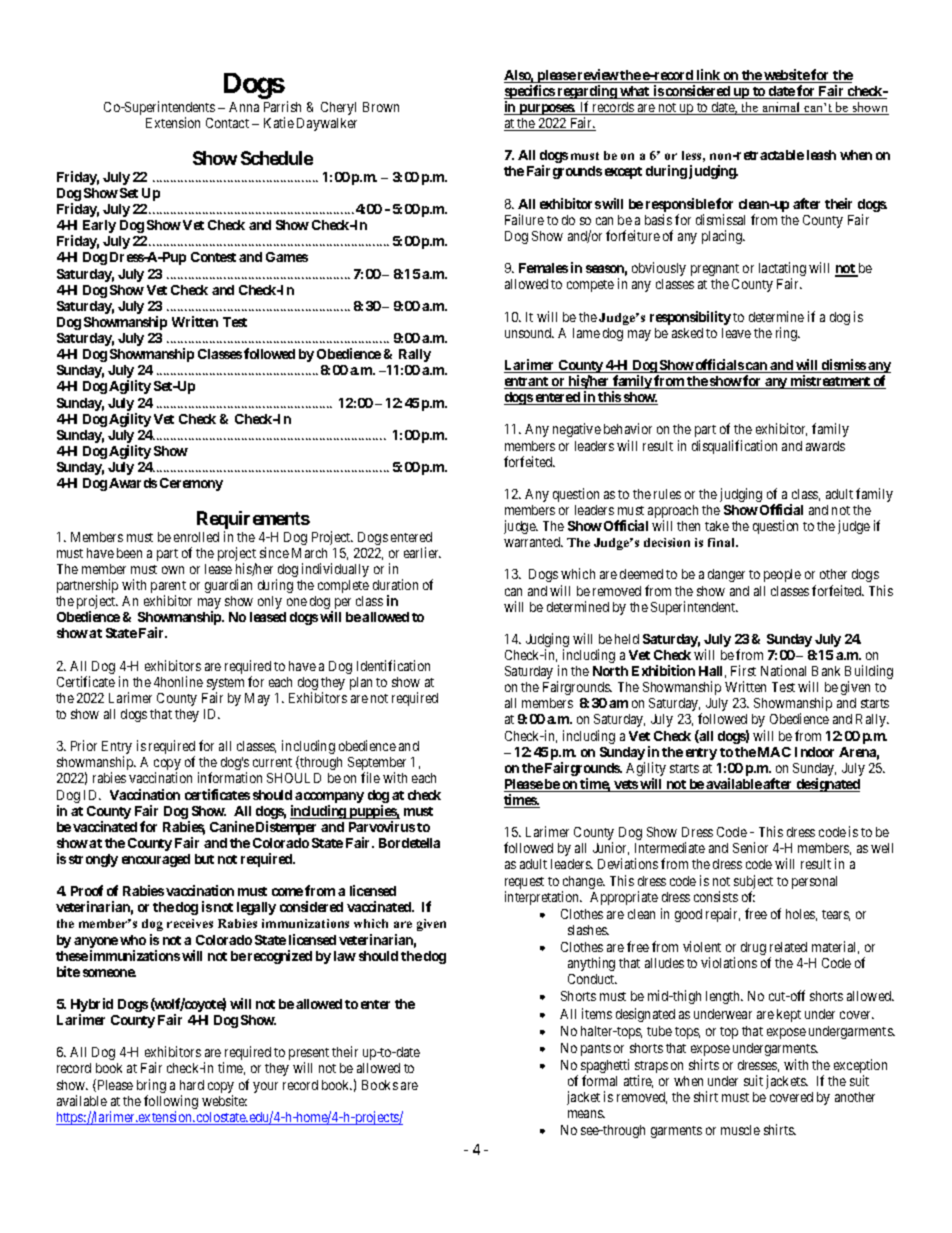  I want to click on specifics, so click(530, 93).
